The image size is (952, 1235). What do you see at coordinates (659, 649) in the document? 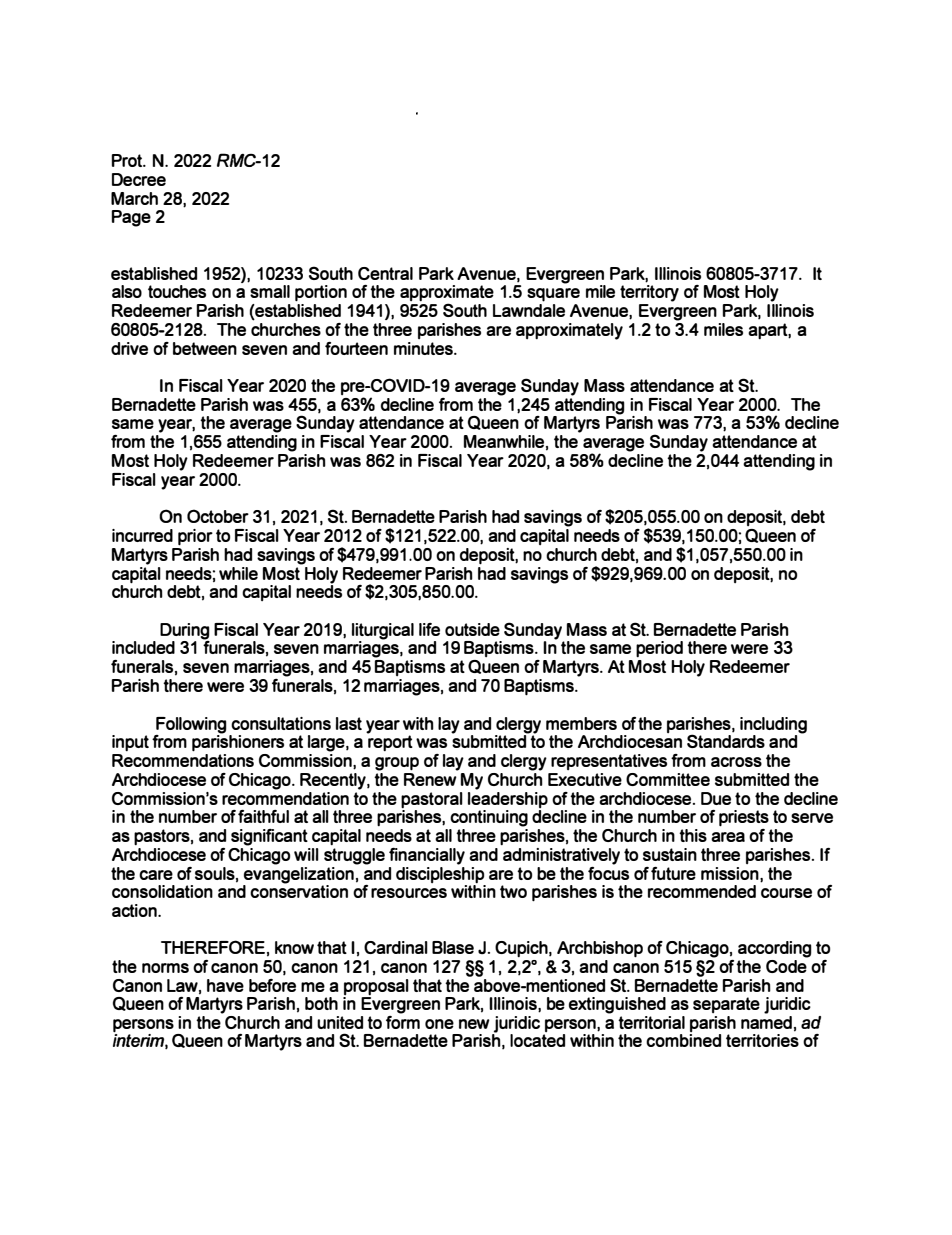
I see `period` at bounding box center [659, 649].
